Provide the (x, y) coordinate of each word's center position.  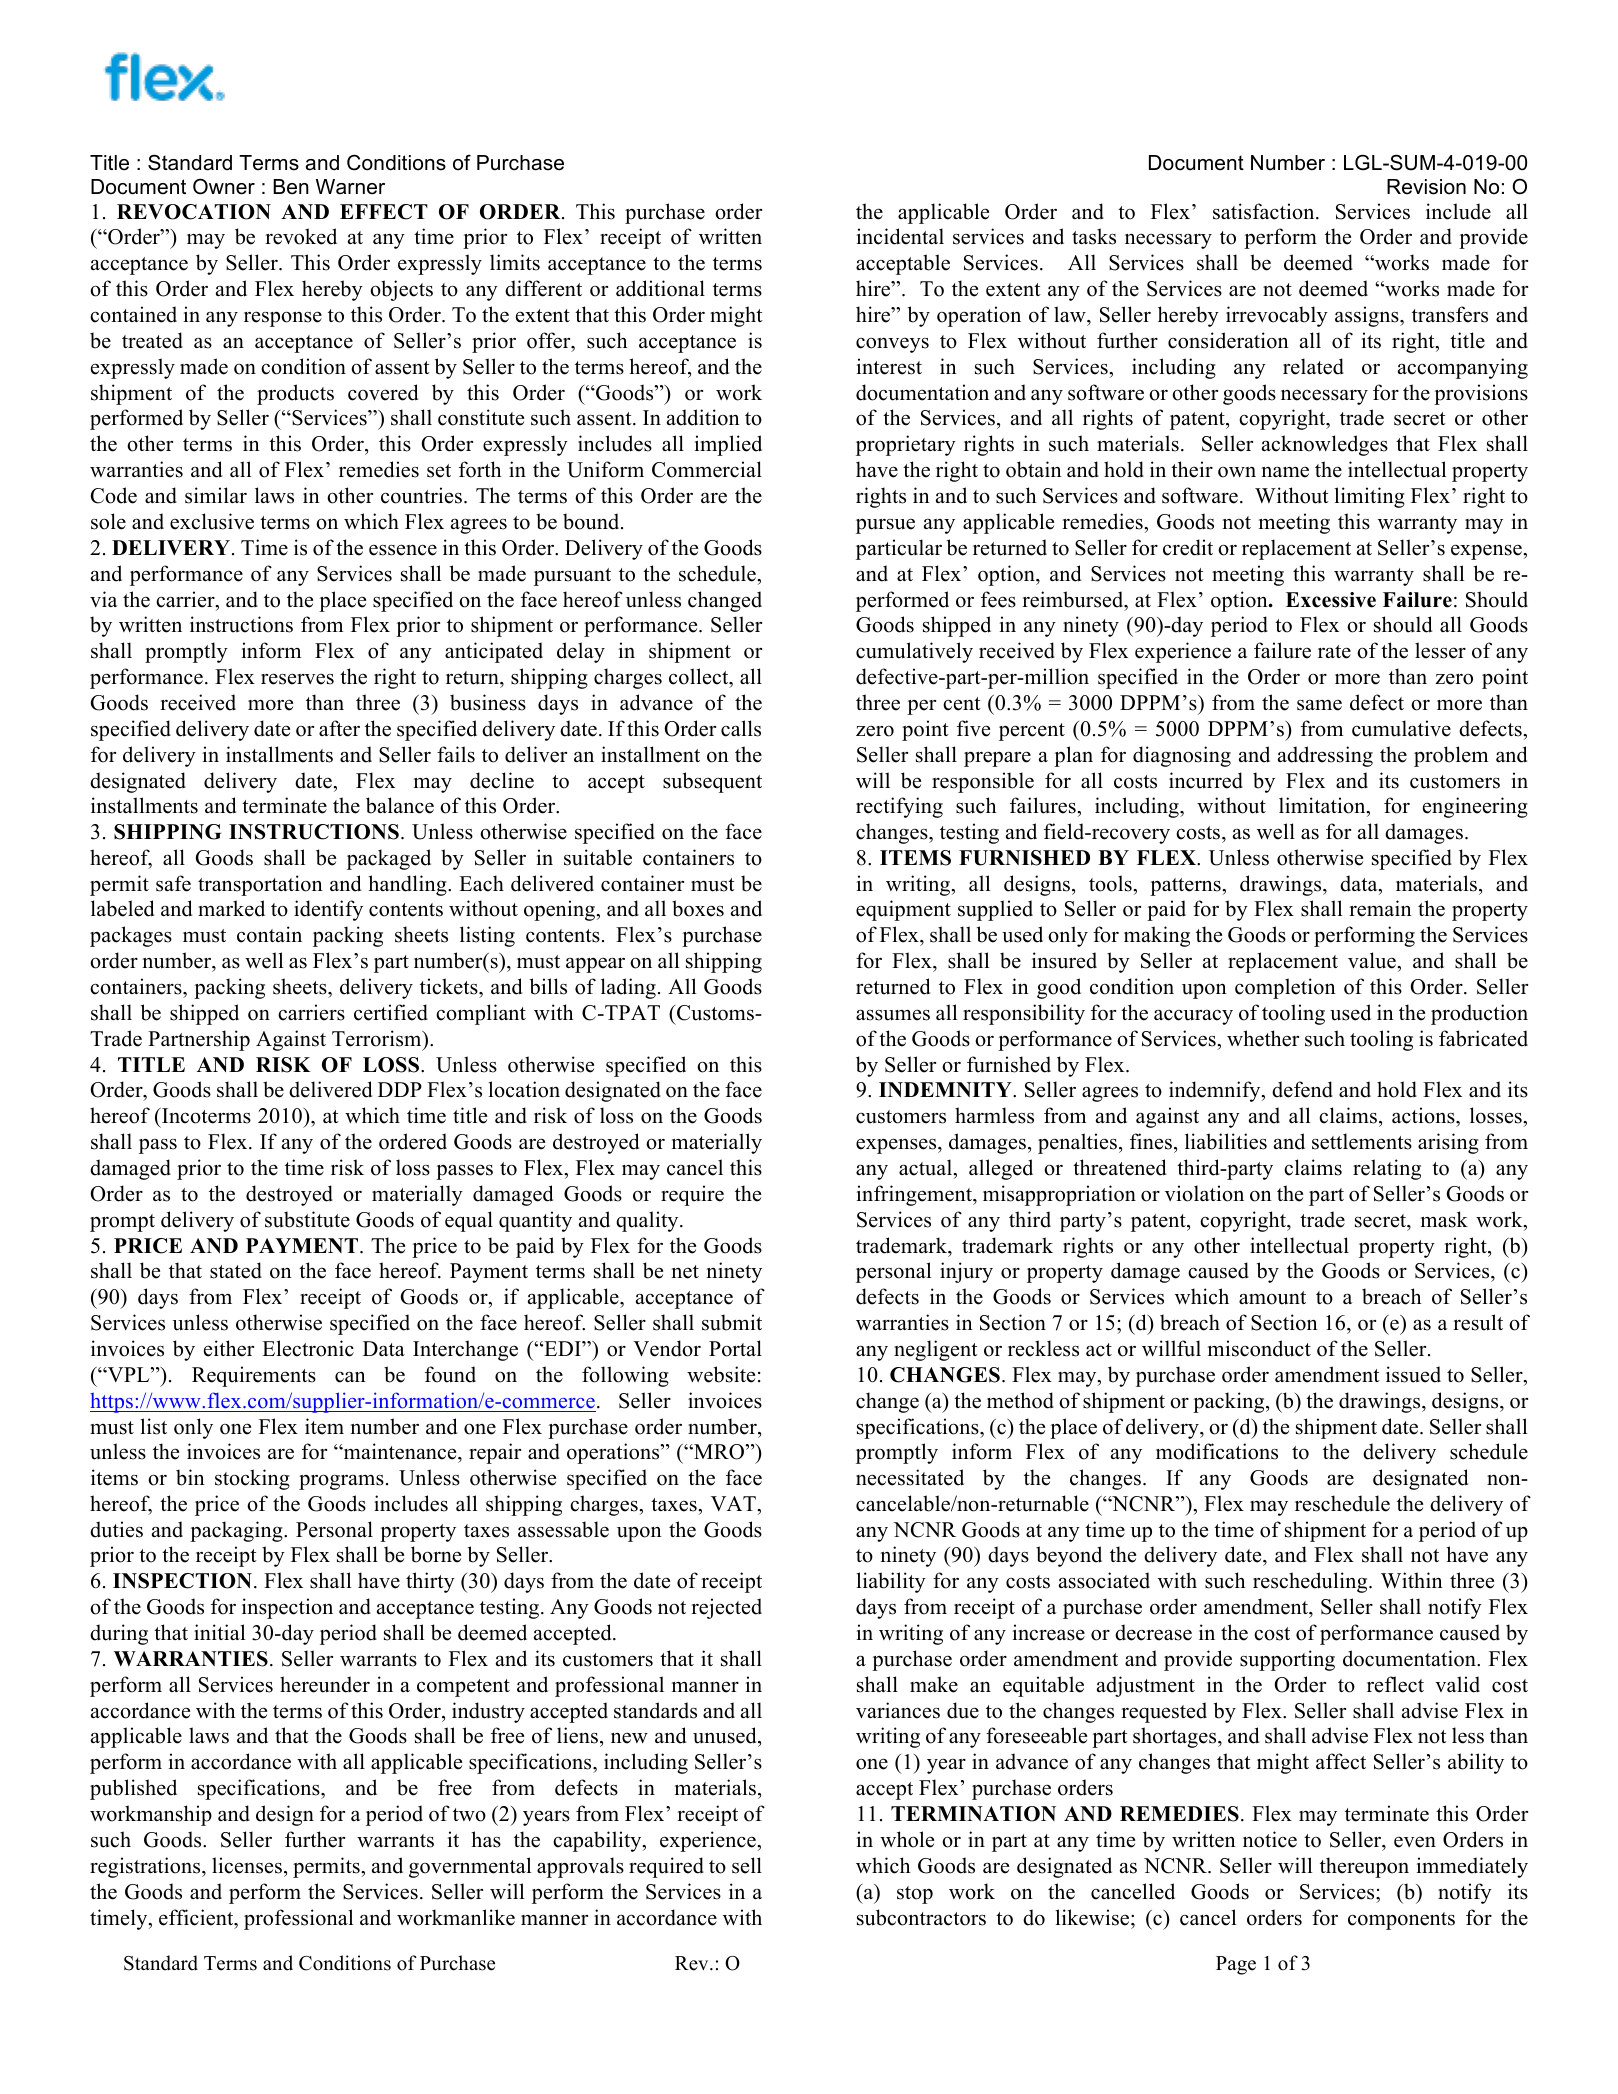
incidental (900, 236)
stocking (252, 1479)
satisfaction (1265, 211)
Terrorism (378, 1038)
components (1401, 1921)
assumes (893, 1015)
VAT (734, 1503)
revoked (301, 236)
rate (1334, 652)
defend (1302, 1089)
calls (741, 728)
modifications (1217, 1451)
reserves (297, 679)
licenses (247, 1865)
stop (915, 1895)
